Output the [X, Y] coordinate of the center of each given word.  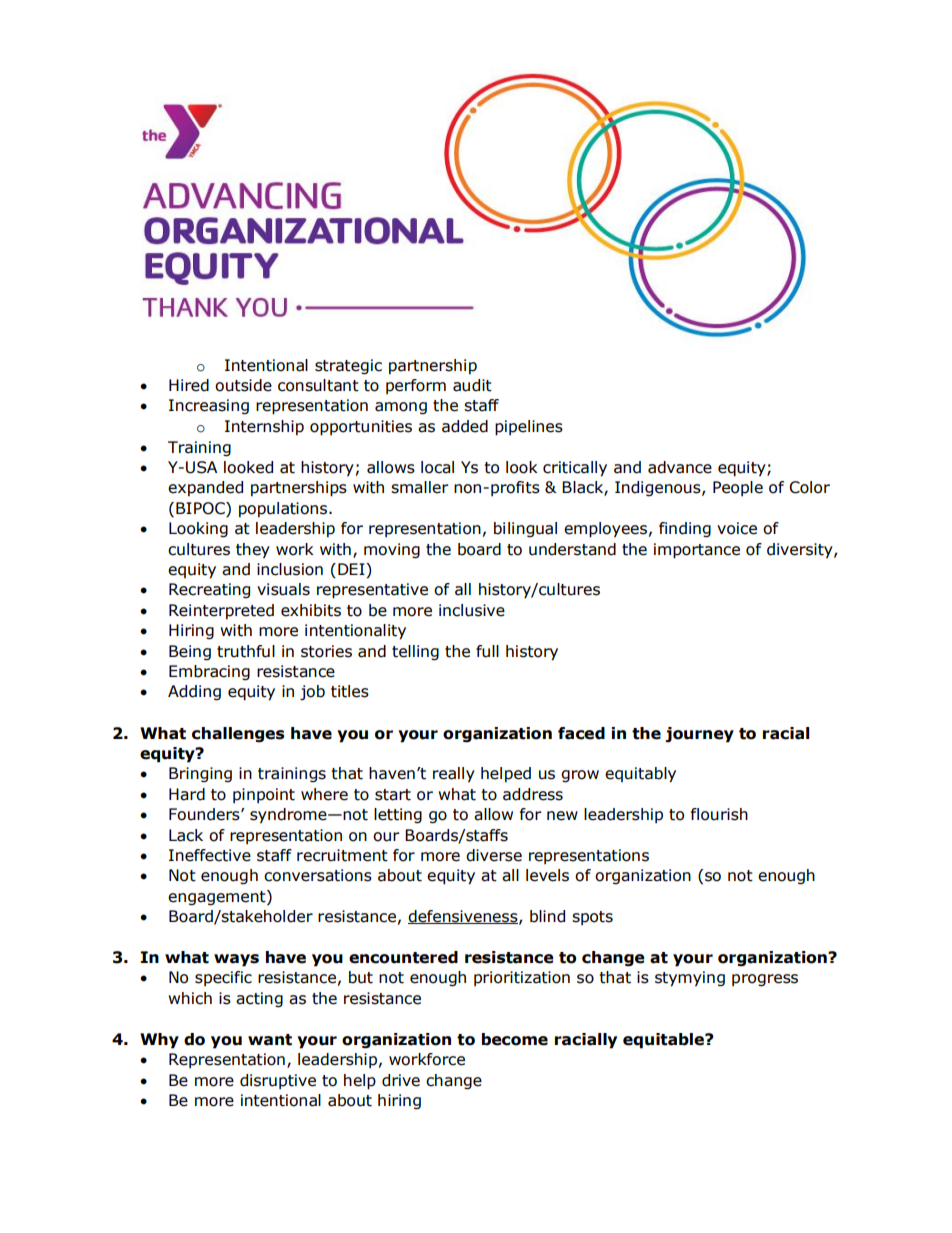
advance [680, 467]
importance [697, 551]
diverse [494, 855]
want [270, 1040]
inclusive [472, 610]
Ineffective [210, 855]
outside [243, 385]
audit [472, 385]
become [515, 1039]
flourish [719, 814]
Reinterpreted [221, 611]
